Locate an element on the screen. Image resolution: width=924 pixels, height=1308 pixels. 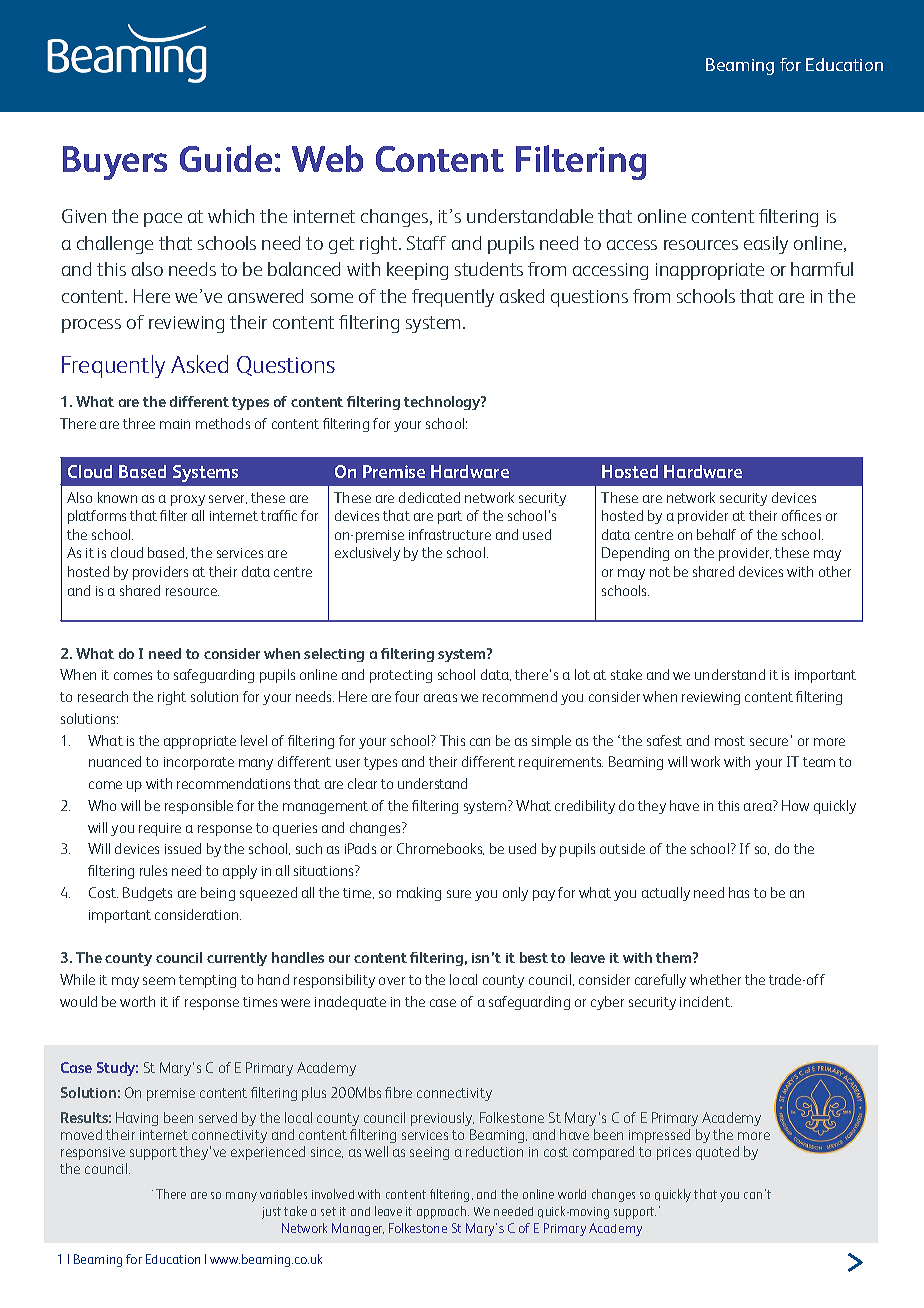
Staff is located at coordinates (426, 243).
